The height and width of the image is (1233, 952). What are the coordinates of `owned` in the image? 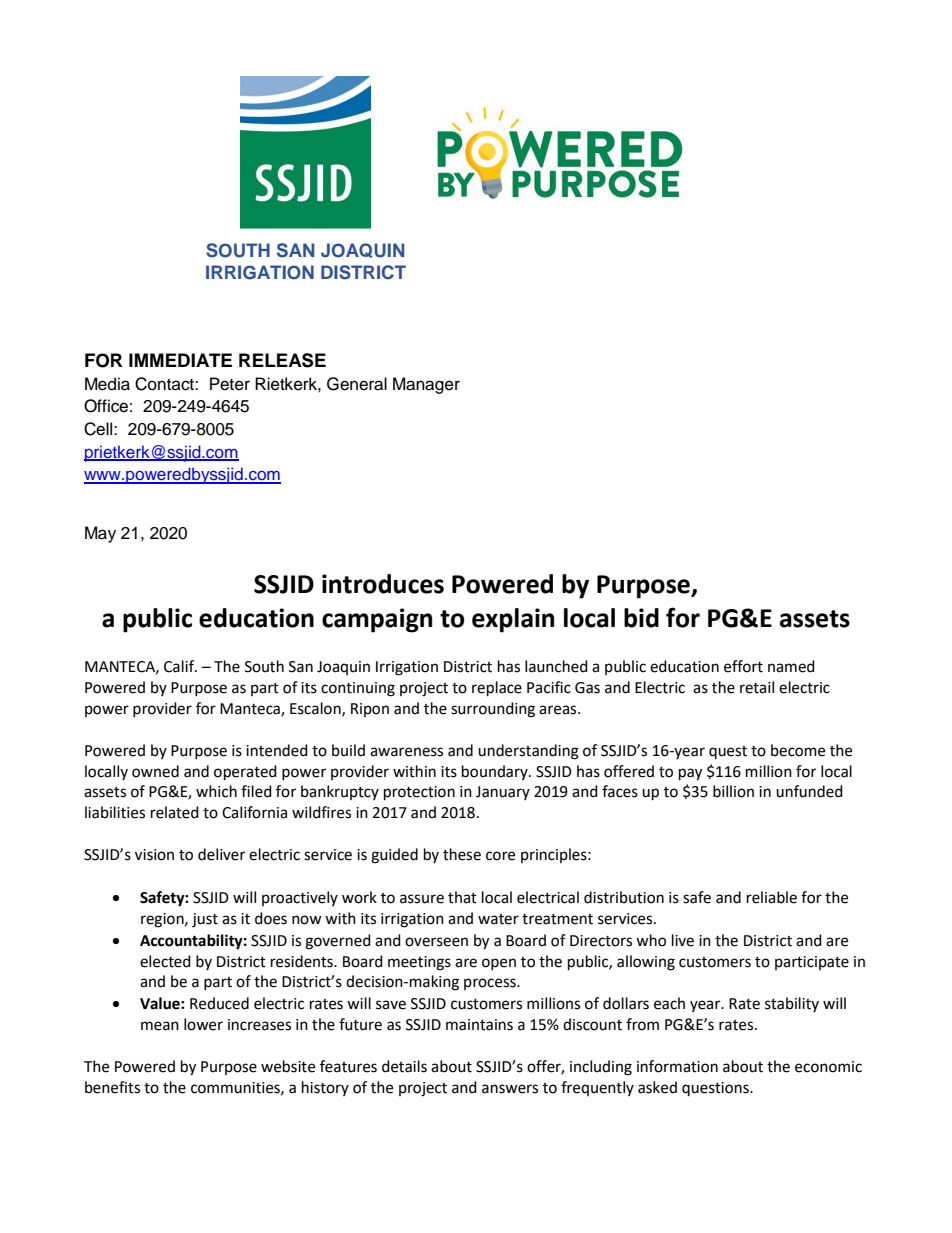 It's located at (155, 771).
